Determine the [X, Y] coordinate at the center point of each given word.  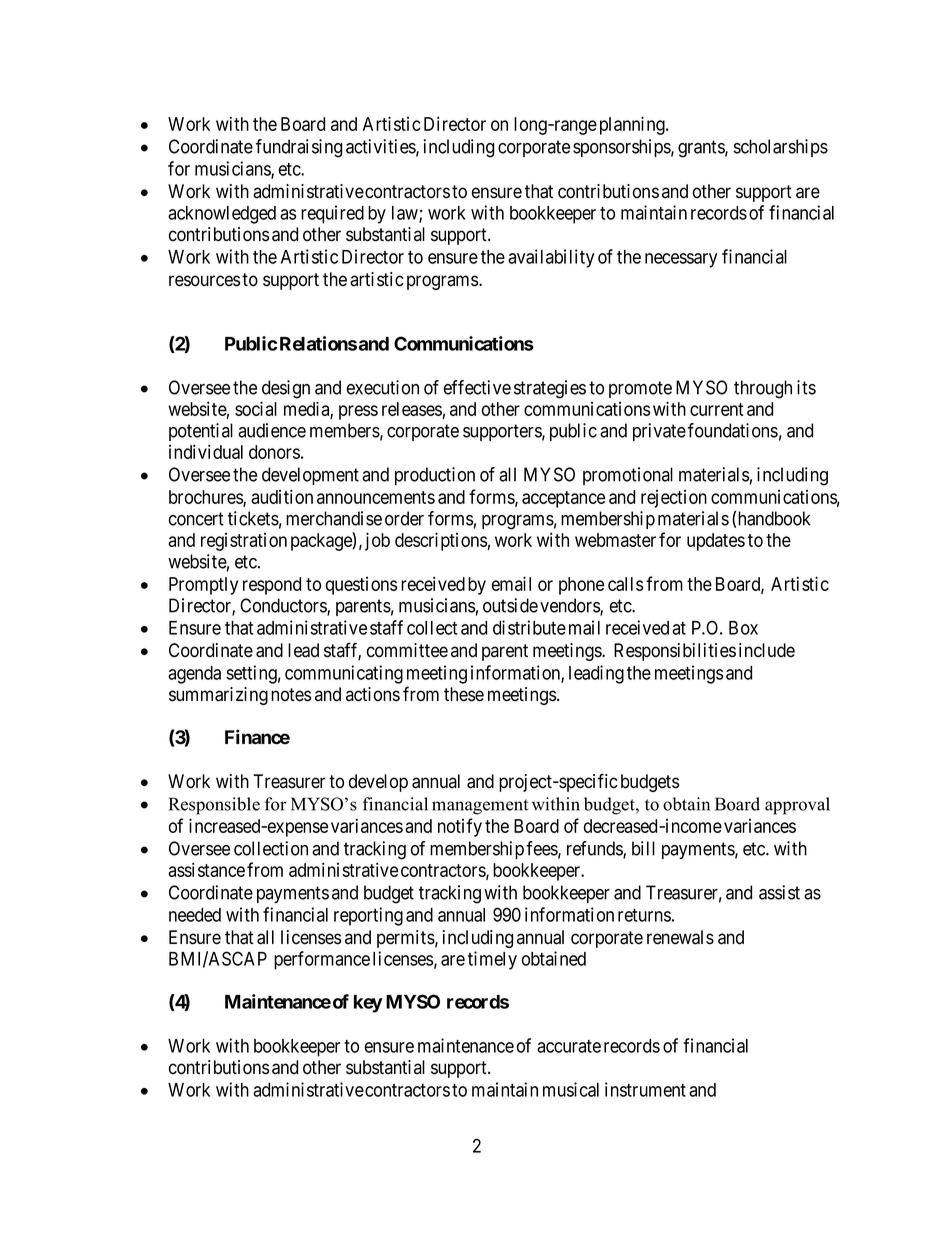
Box [743, 628]
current [717, 409]
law [406, 214]
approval [797, 806]
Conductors [284, 606]
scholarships [781, 148]
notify [460, 827]
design [286, 389]
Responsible [214, 806]
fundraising [299, 148]
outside [510, 605]
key [368, 1004]
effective [477, 387]
